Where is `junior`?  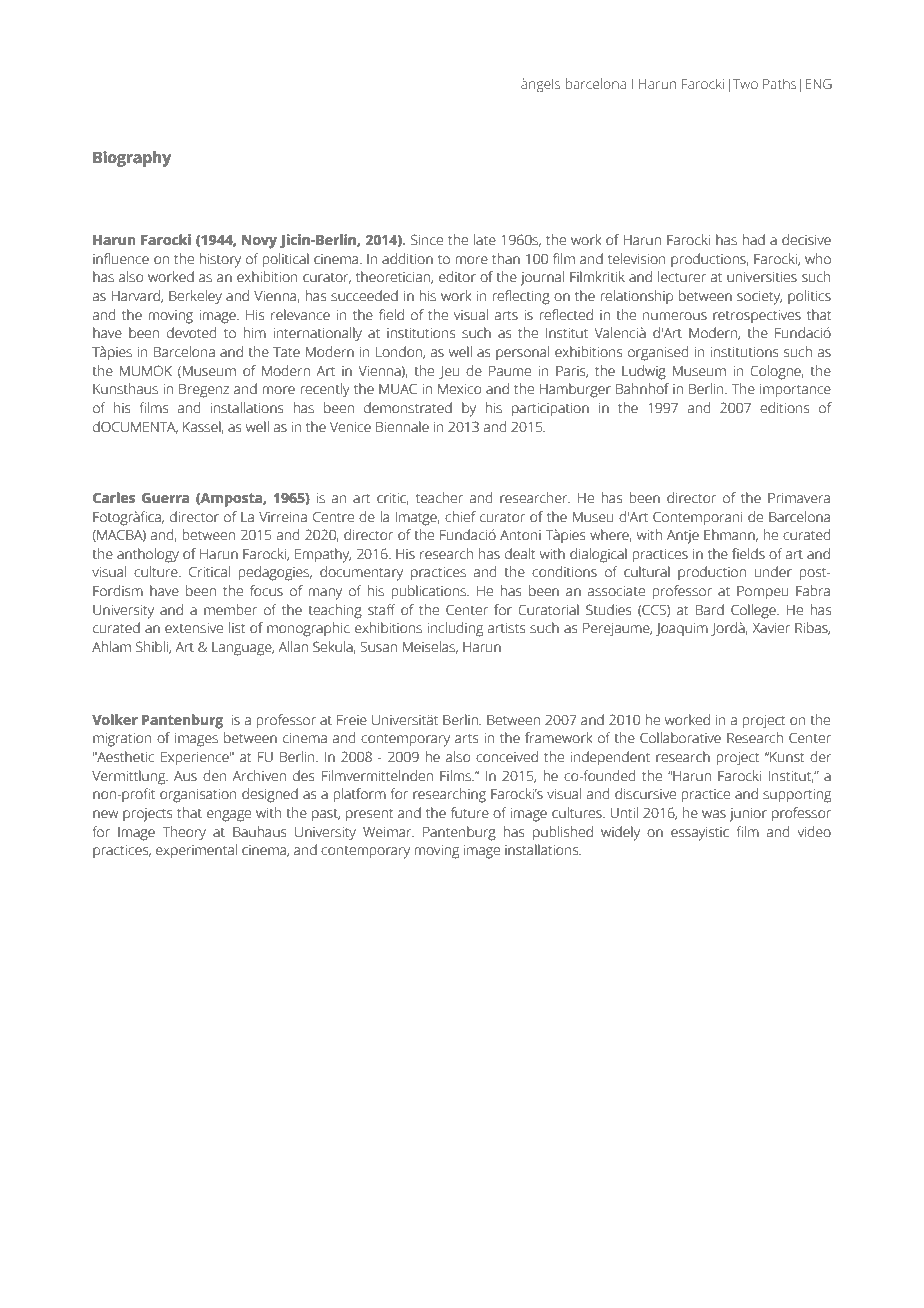
junior is located at coordinates (748, 815).
